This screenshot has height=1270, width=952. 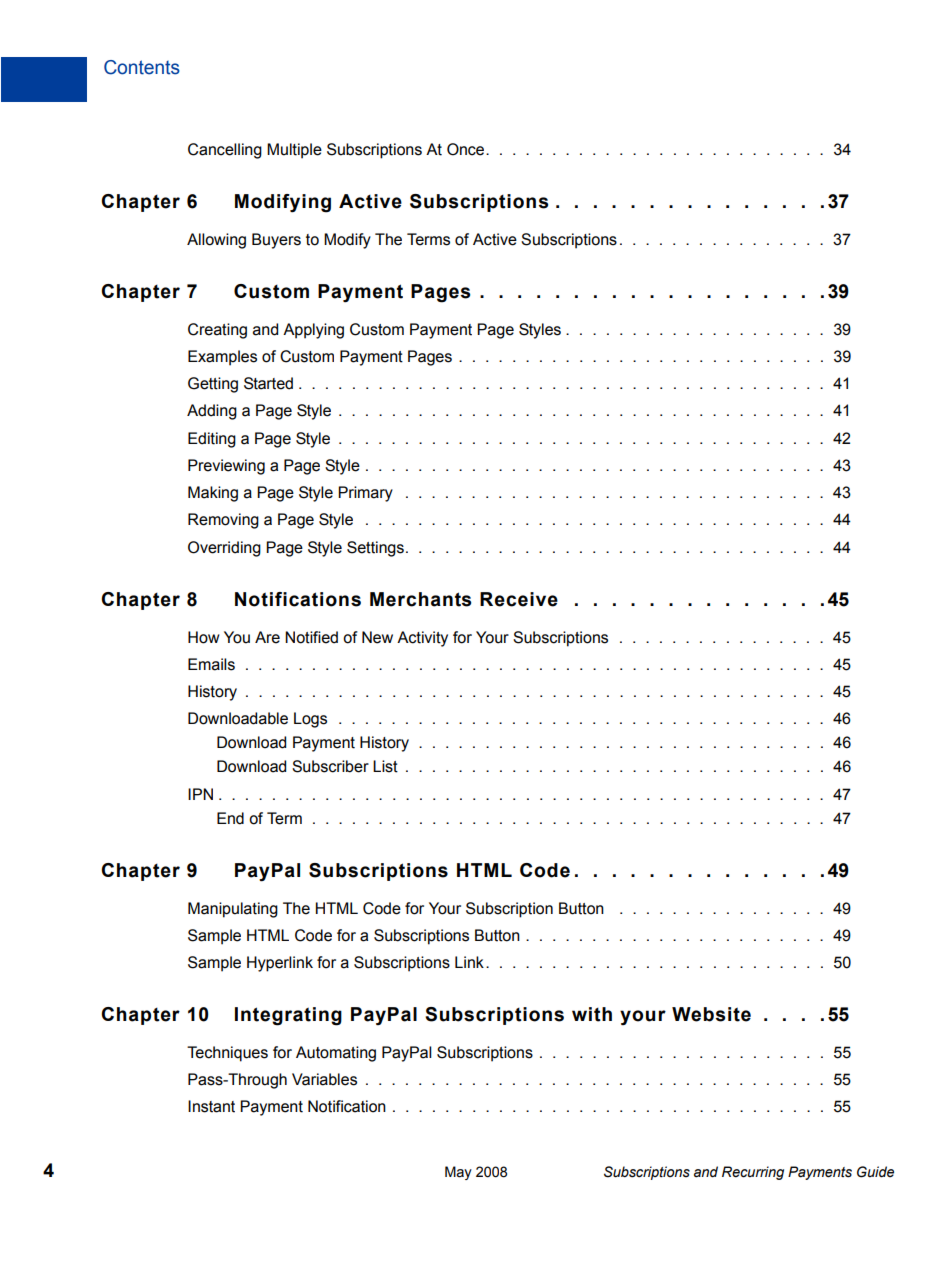 What do you see at coordinates (211, 1106) in the screenshot?
I see `Instant` at bounding box center [211, 1106].
